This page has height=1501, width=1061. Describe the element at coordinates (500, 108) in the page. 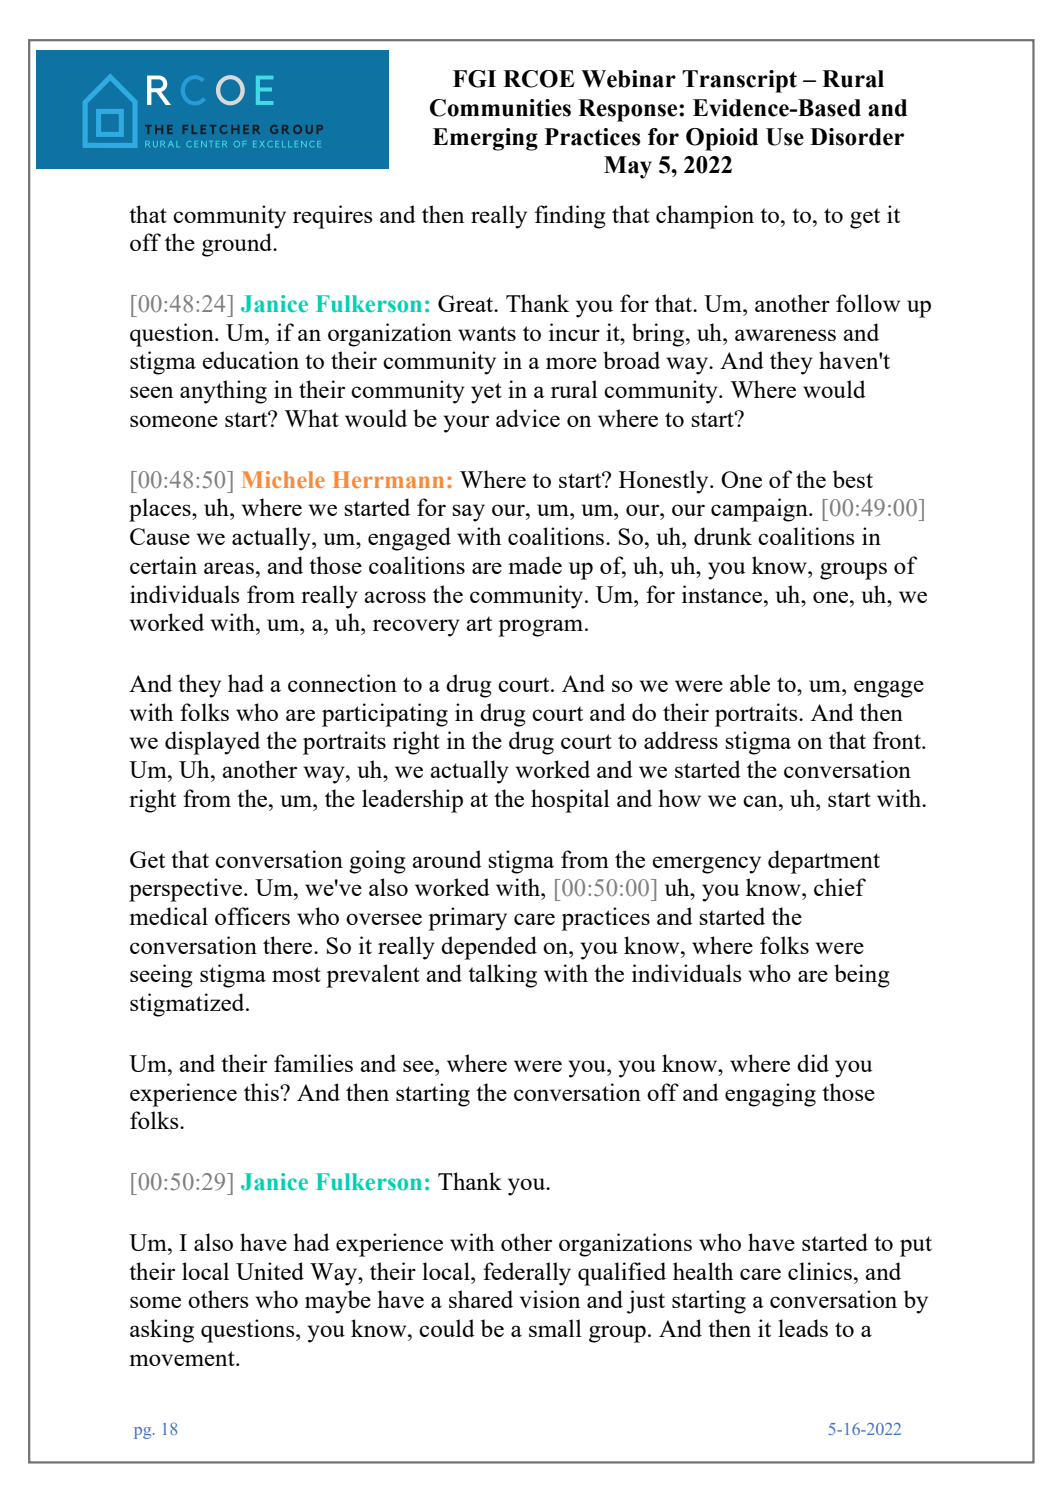

I see `Communities` at that location.
